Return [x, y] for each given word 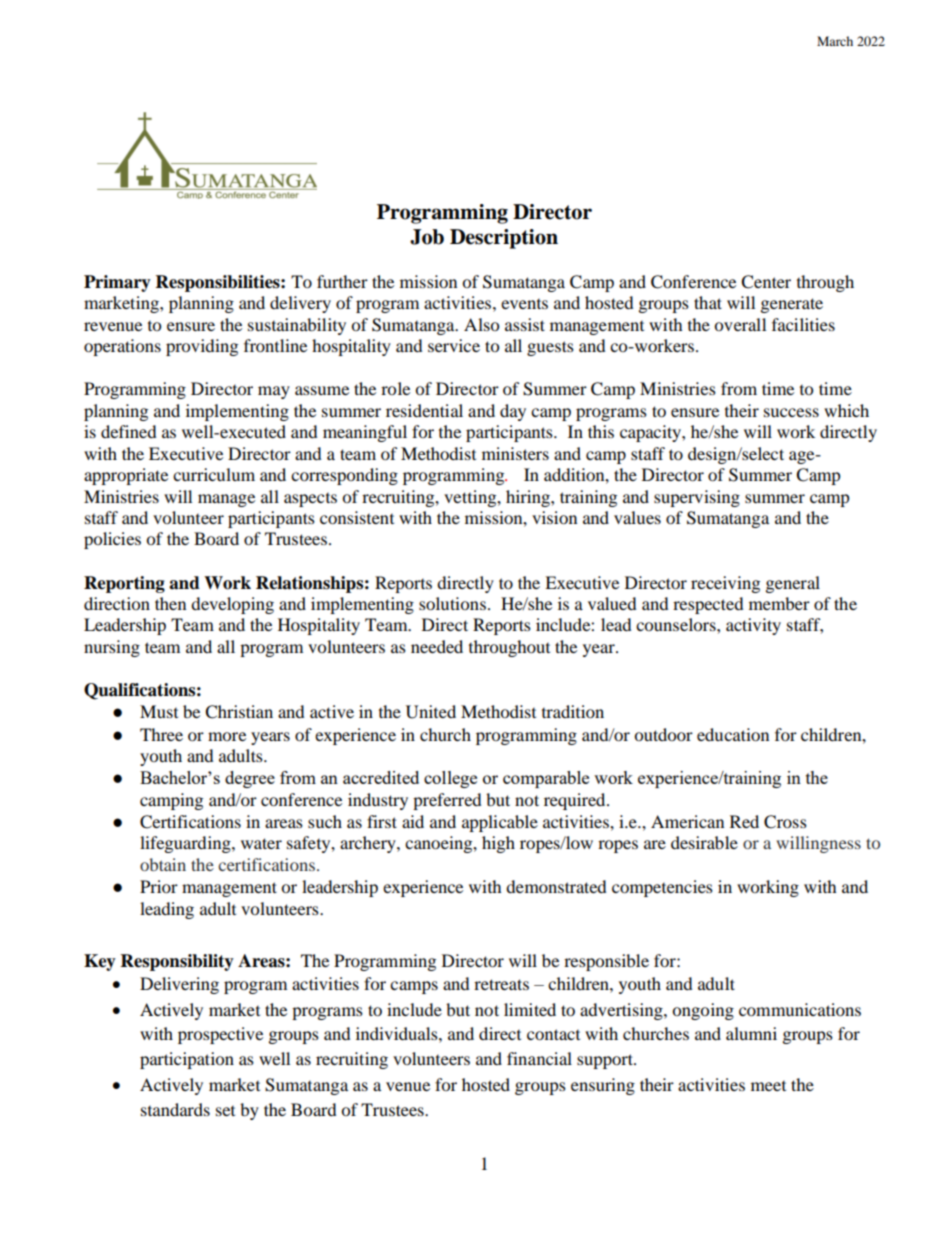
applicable [500, 823]
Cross [785, 822]
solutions [452, 603]
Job [427, 237]
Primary [117, 283]
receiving [725, 584]
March [835, 41]
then [170, 603]
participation [187, 1060]
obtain [163, 864]
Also [481, 324]
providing [202, 347]
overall [740, 324]
